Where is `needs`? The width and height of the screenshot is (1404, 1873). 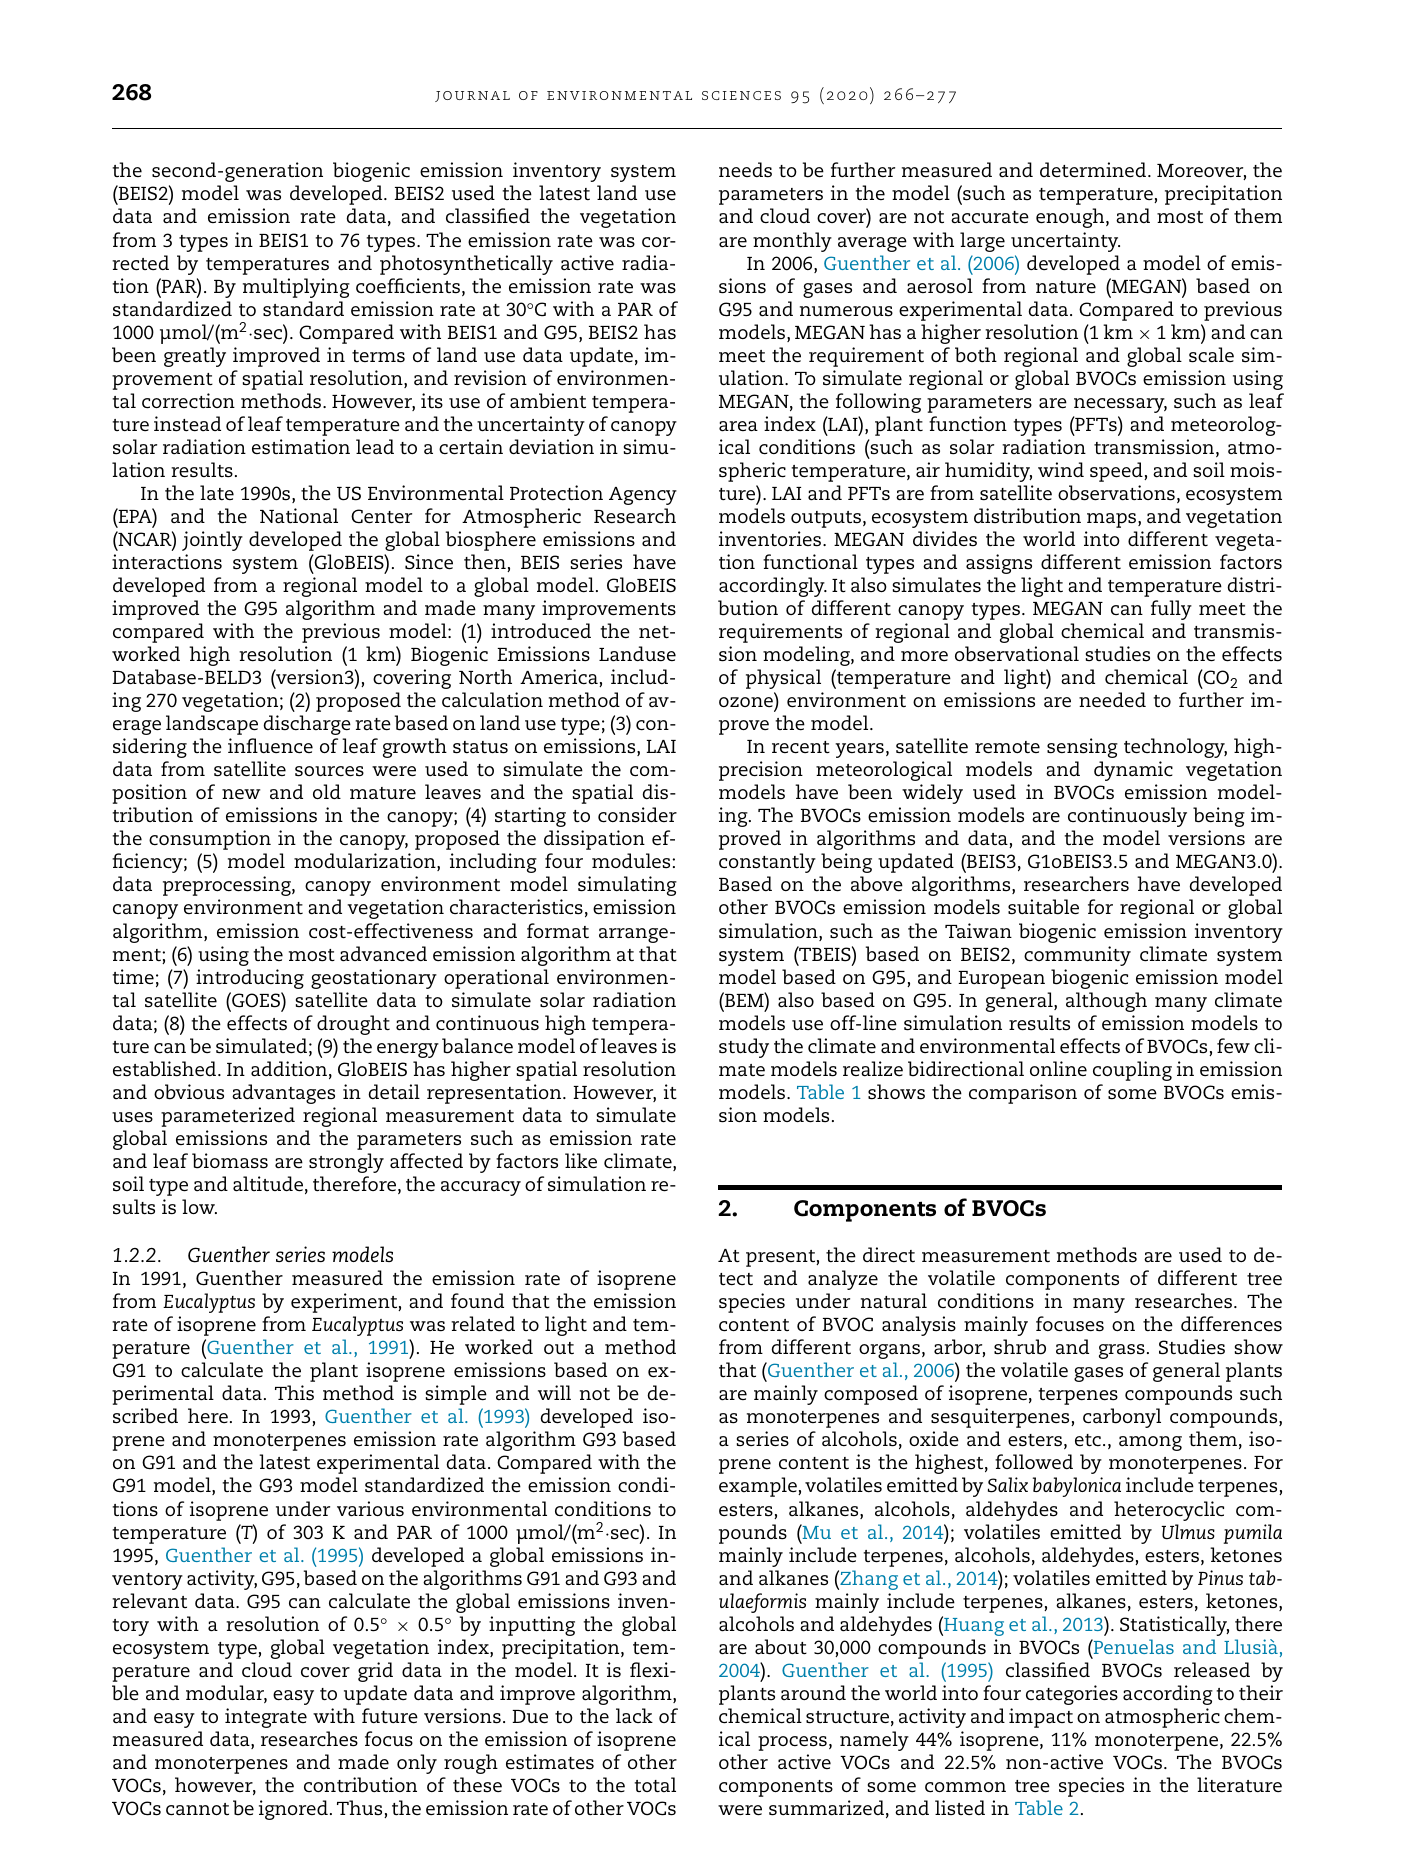
needs is located at coordinates (745, 170).
